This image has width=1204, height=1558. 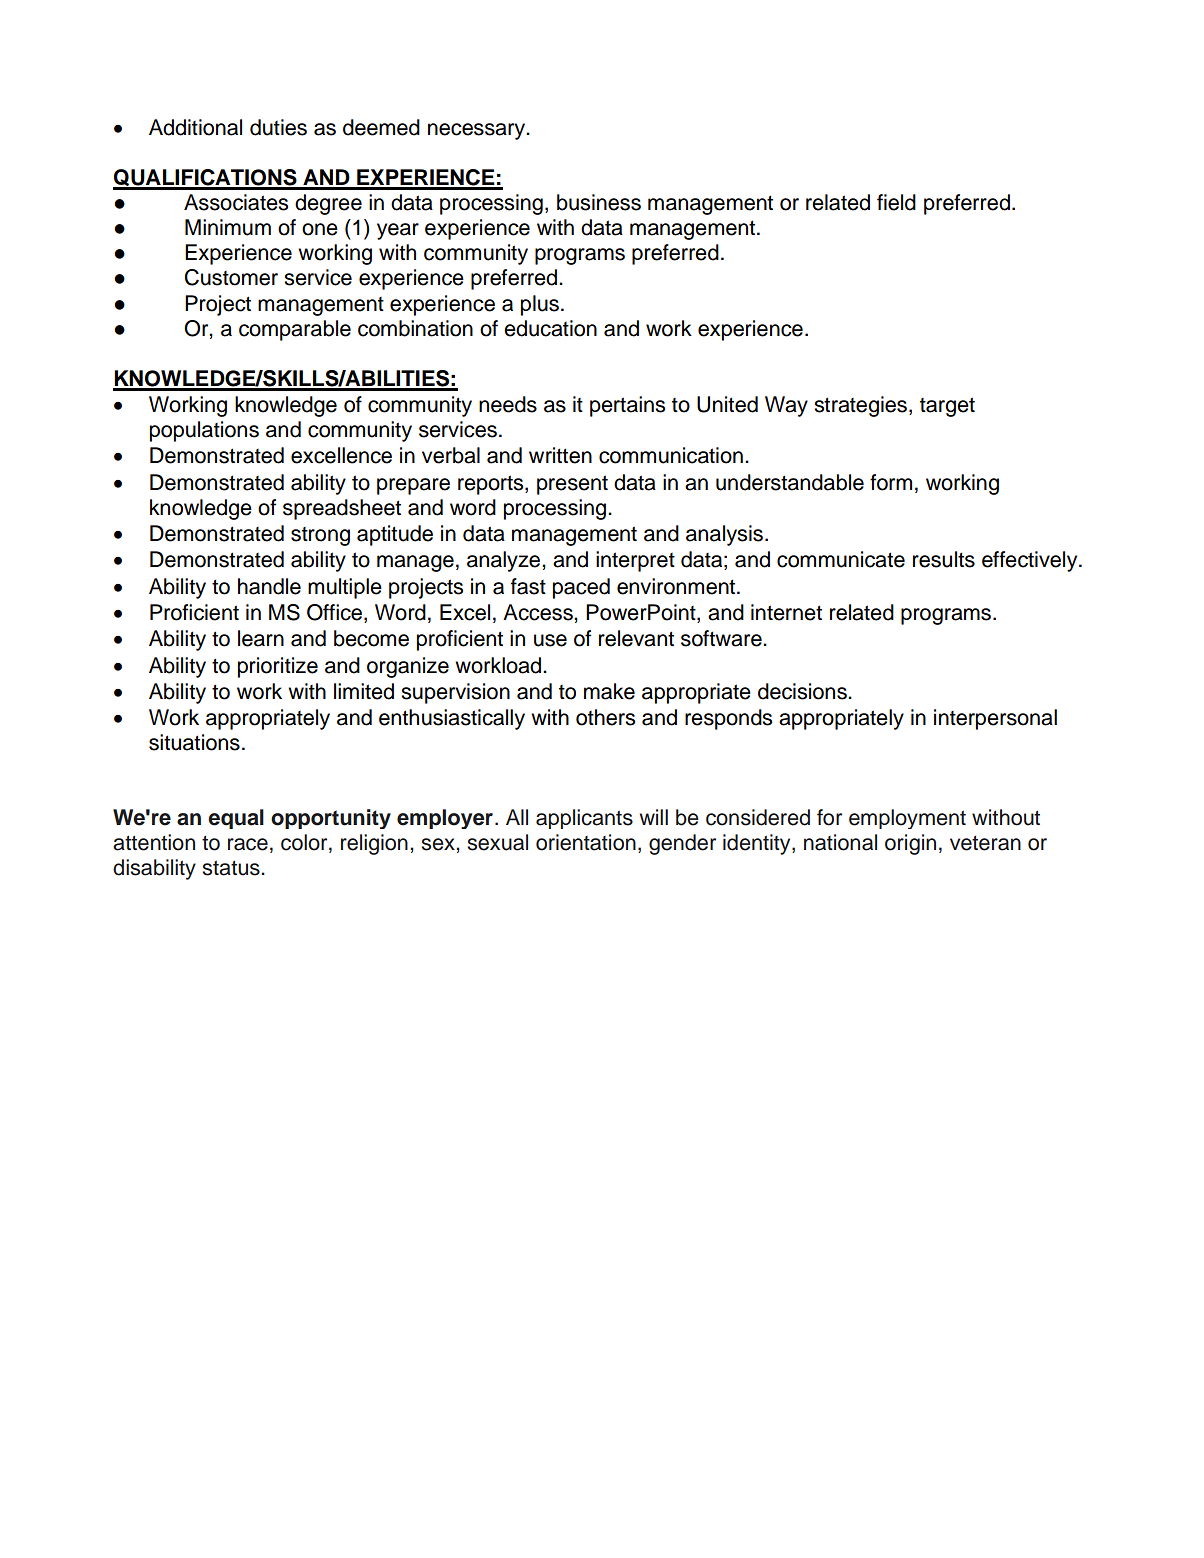 What do you see at coordinates (478, 131) in the image?
I see `necessary` at bounding box center [478, 131].
